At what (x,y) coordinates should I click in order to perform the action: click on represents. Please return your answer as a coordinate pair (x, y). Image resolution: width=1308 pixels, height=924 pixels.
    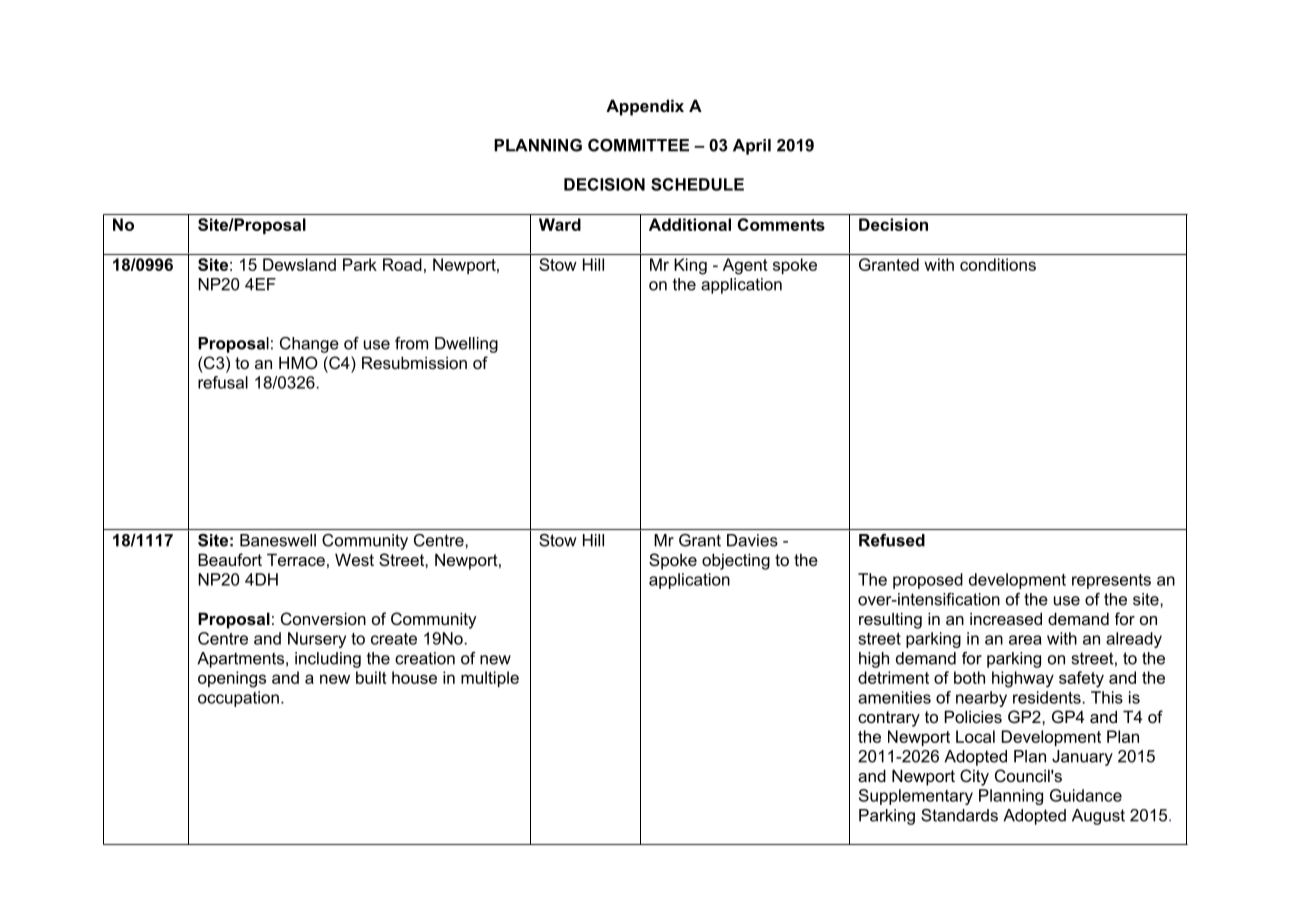
    Looking at the image, I should click on (1111, 581).
